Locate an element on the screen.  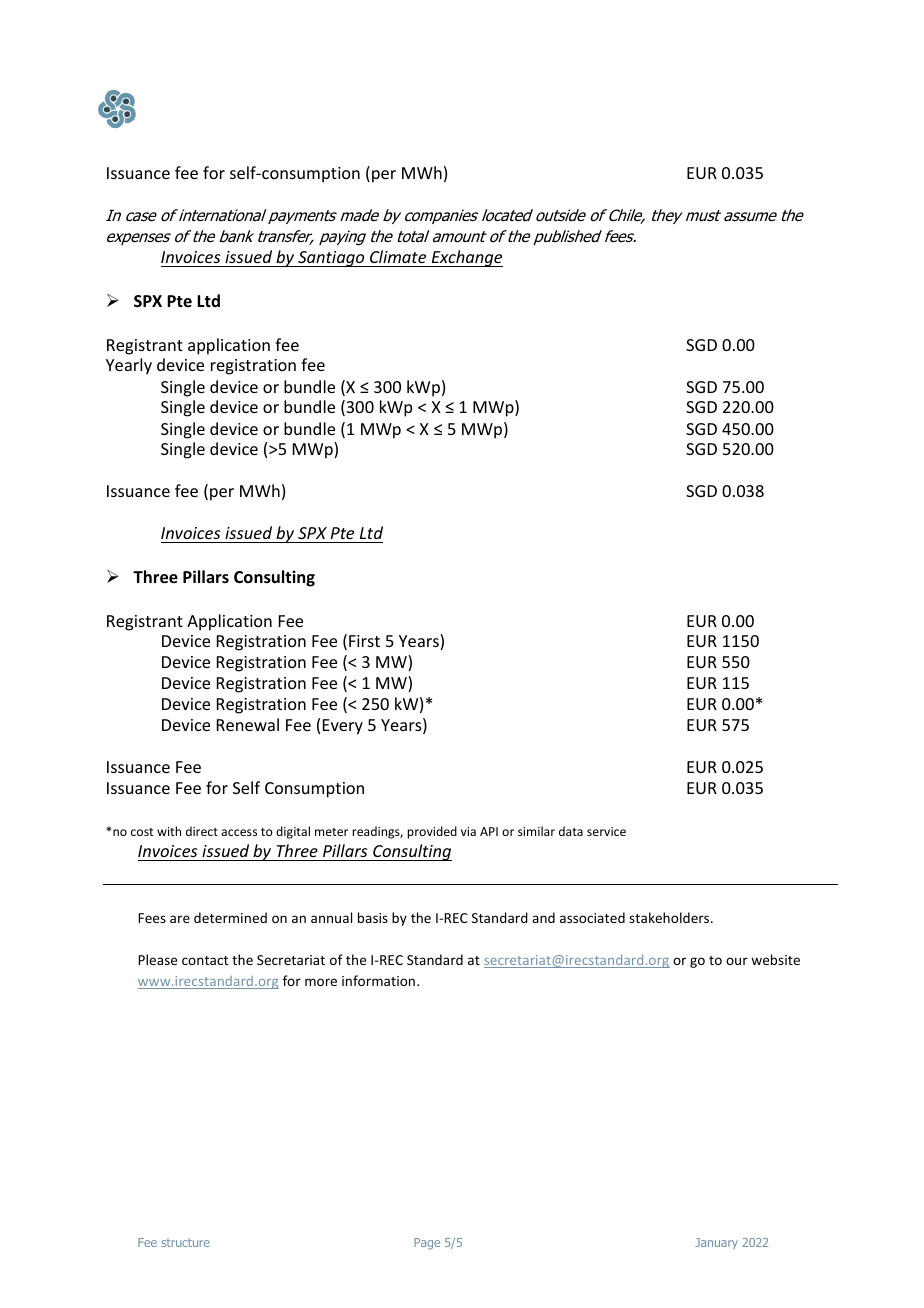
basis is located at coordinates (373, 917).
